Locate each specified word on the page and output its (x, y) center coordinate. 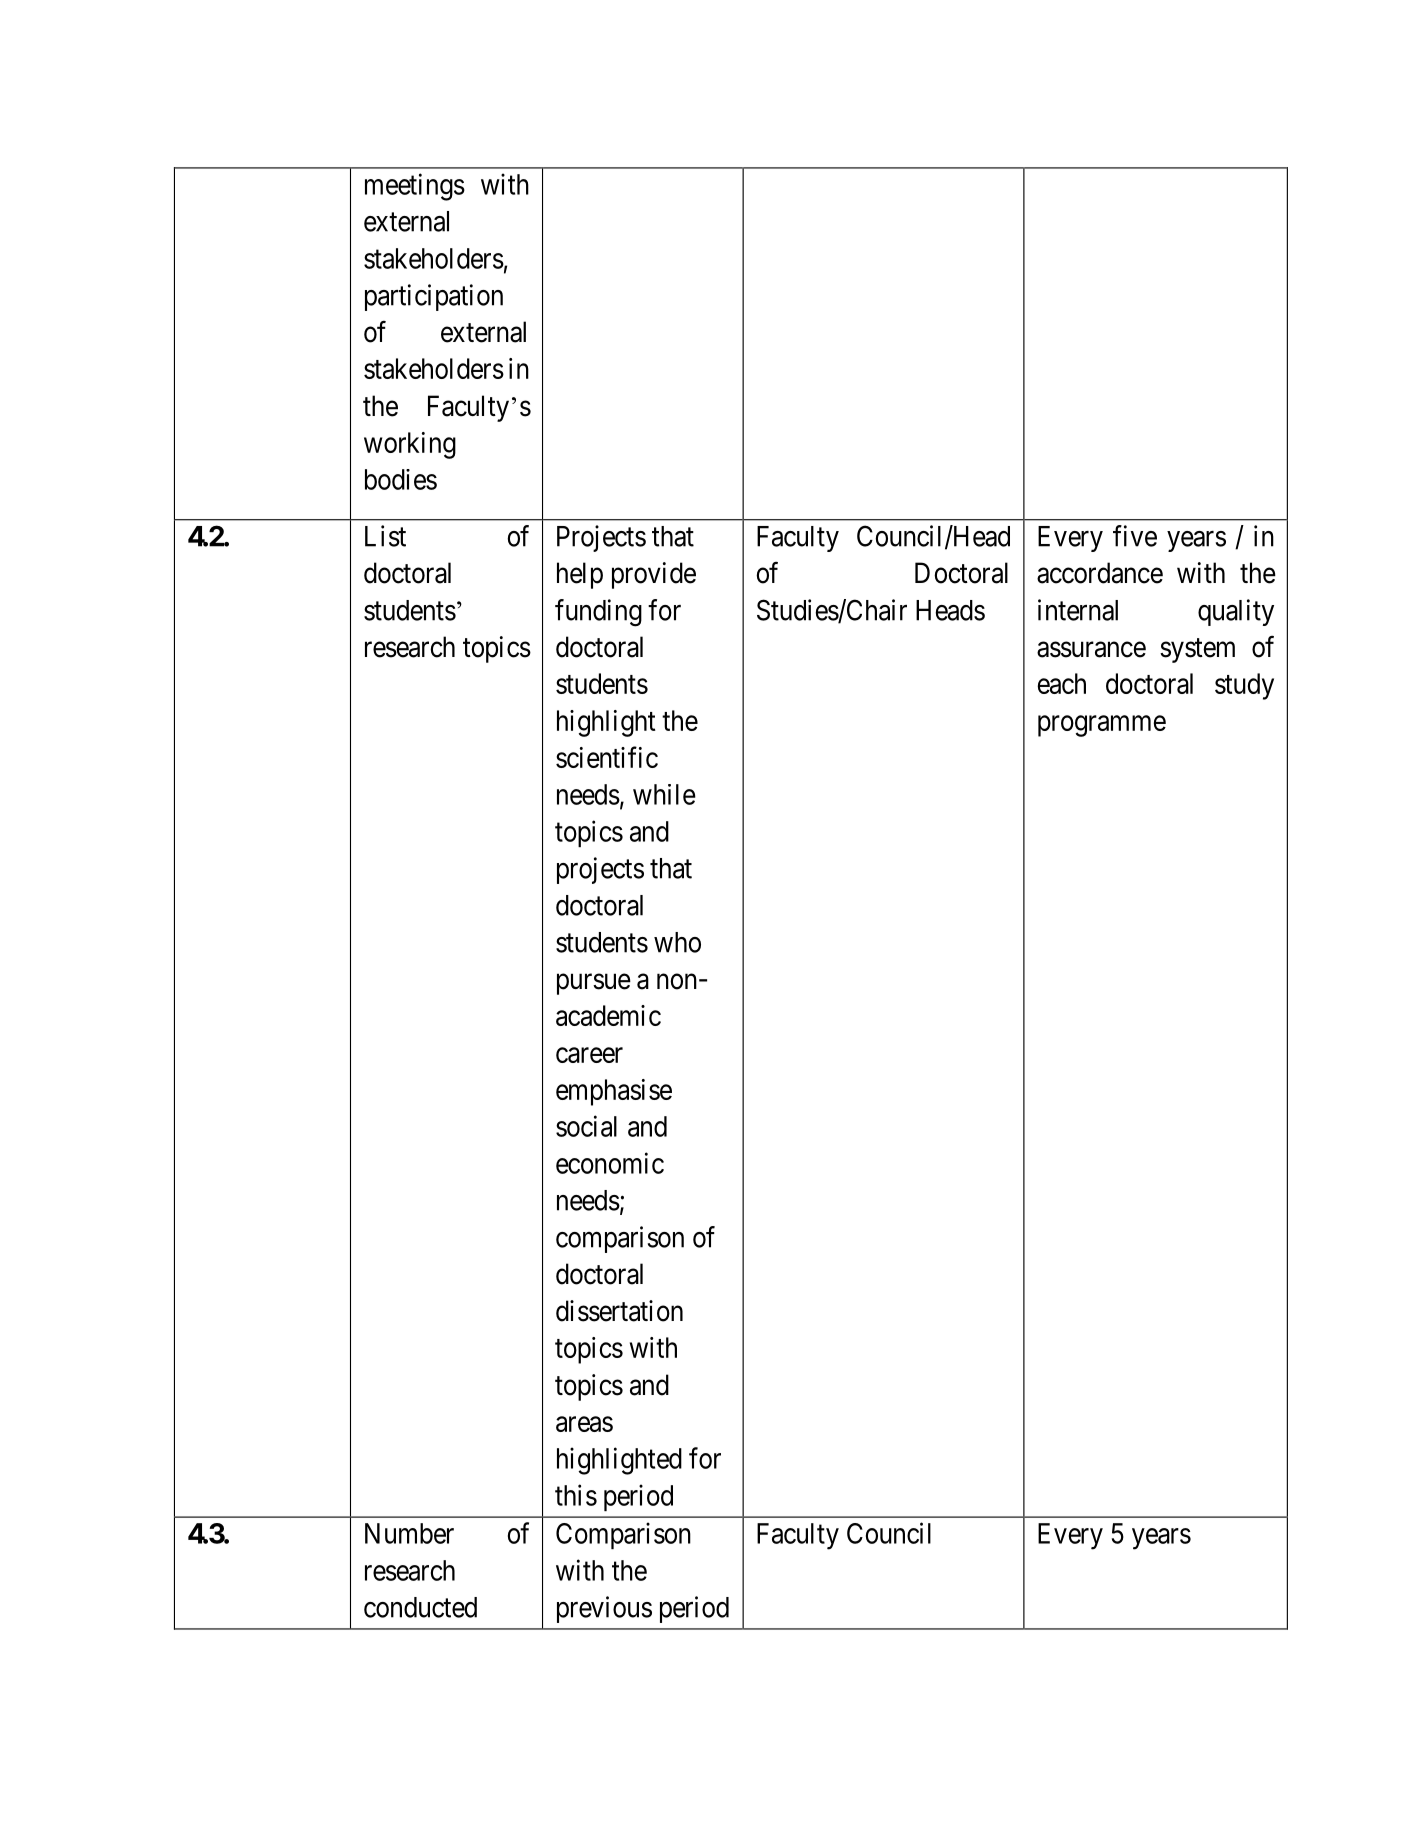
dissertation (619, 1311)
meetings (415, 187)
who (677, 942)
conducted (420, 1607)
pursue (594, 984)
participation (434, 297)
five (1135, 536)
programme (1102, 726)
